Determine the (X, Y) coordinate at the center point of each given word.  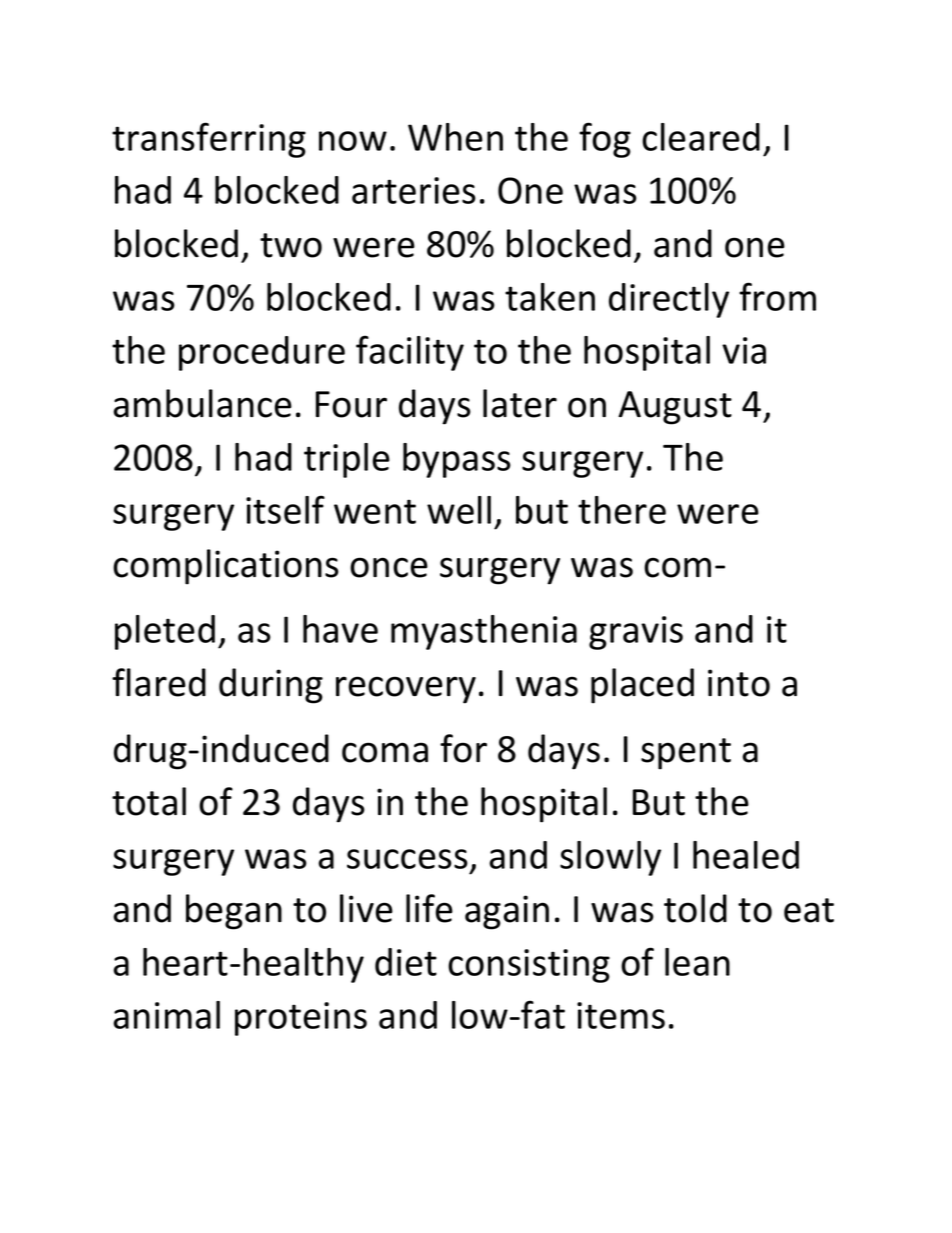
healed (746, 855)
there (622, 510)
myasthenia (484, 632)
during (271, 686)
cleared (701, 137)
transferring (209, 140)
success (407, 859)
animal (166, 1015)
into (739, 683)
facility (410, 353)
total (149, 801)
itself (285, 509)
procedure (262, 353)
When (455, 137)
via (744, 350)
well (459, 510)
